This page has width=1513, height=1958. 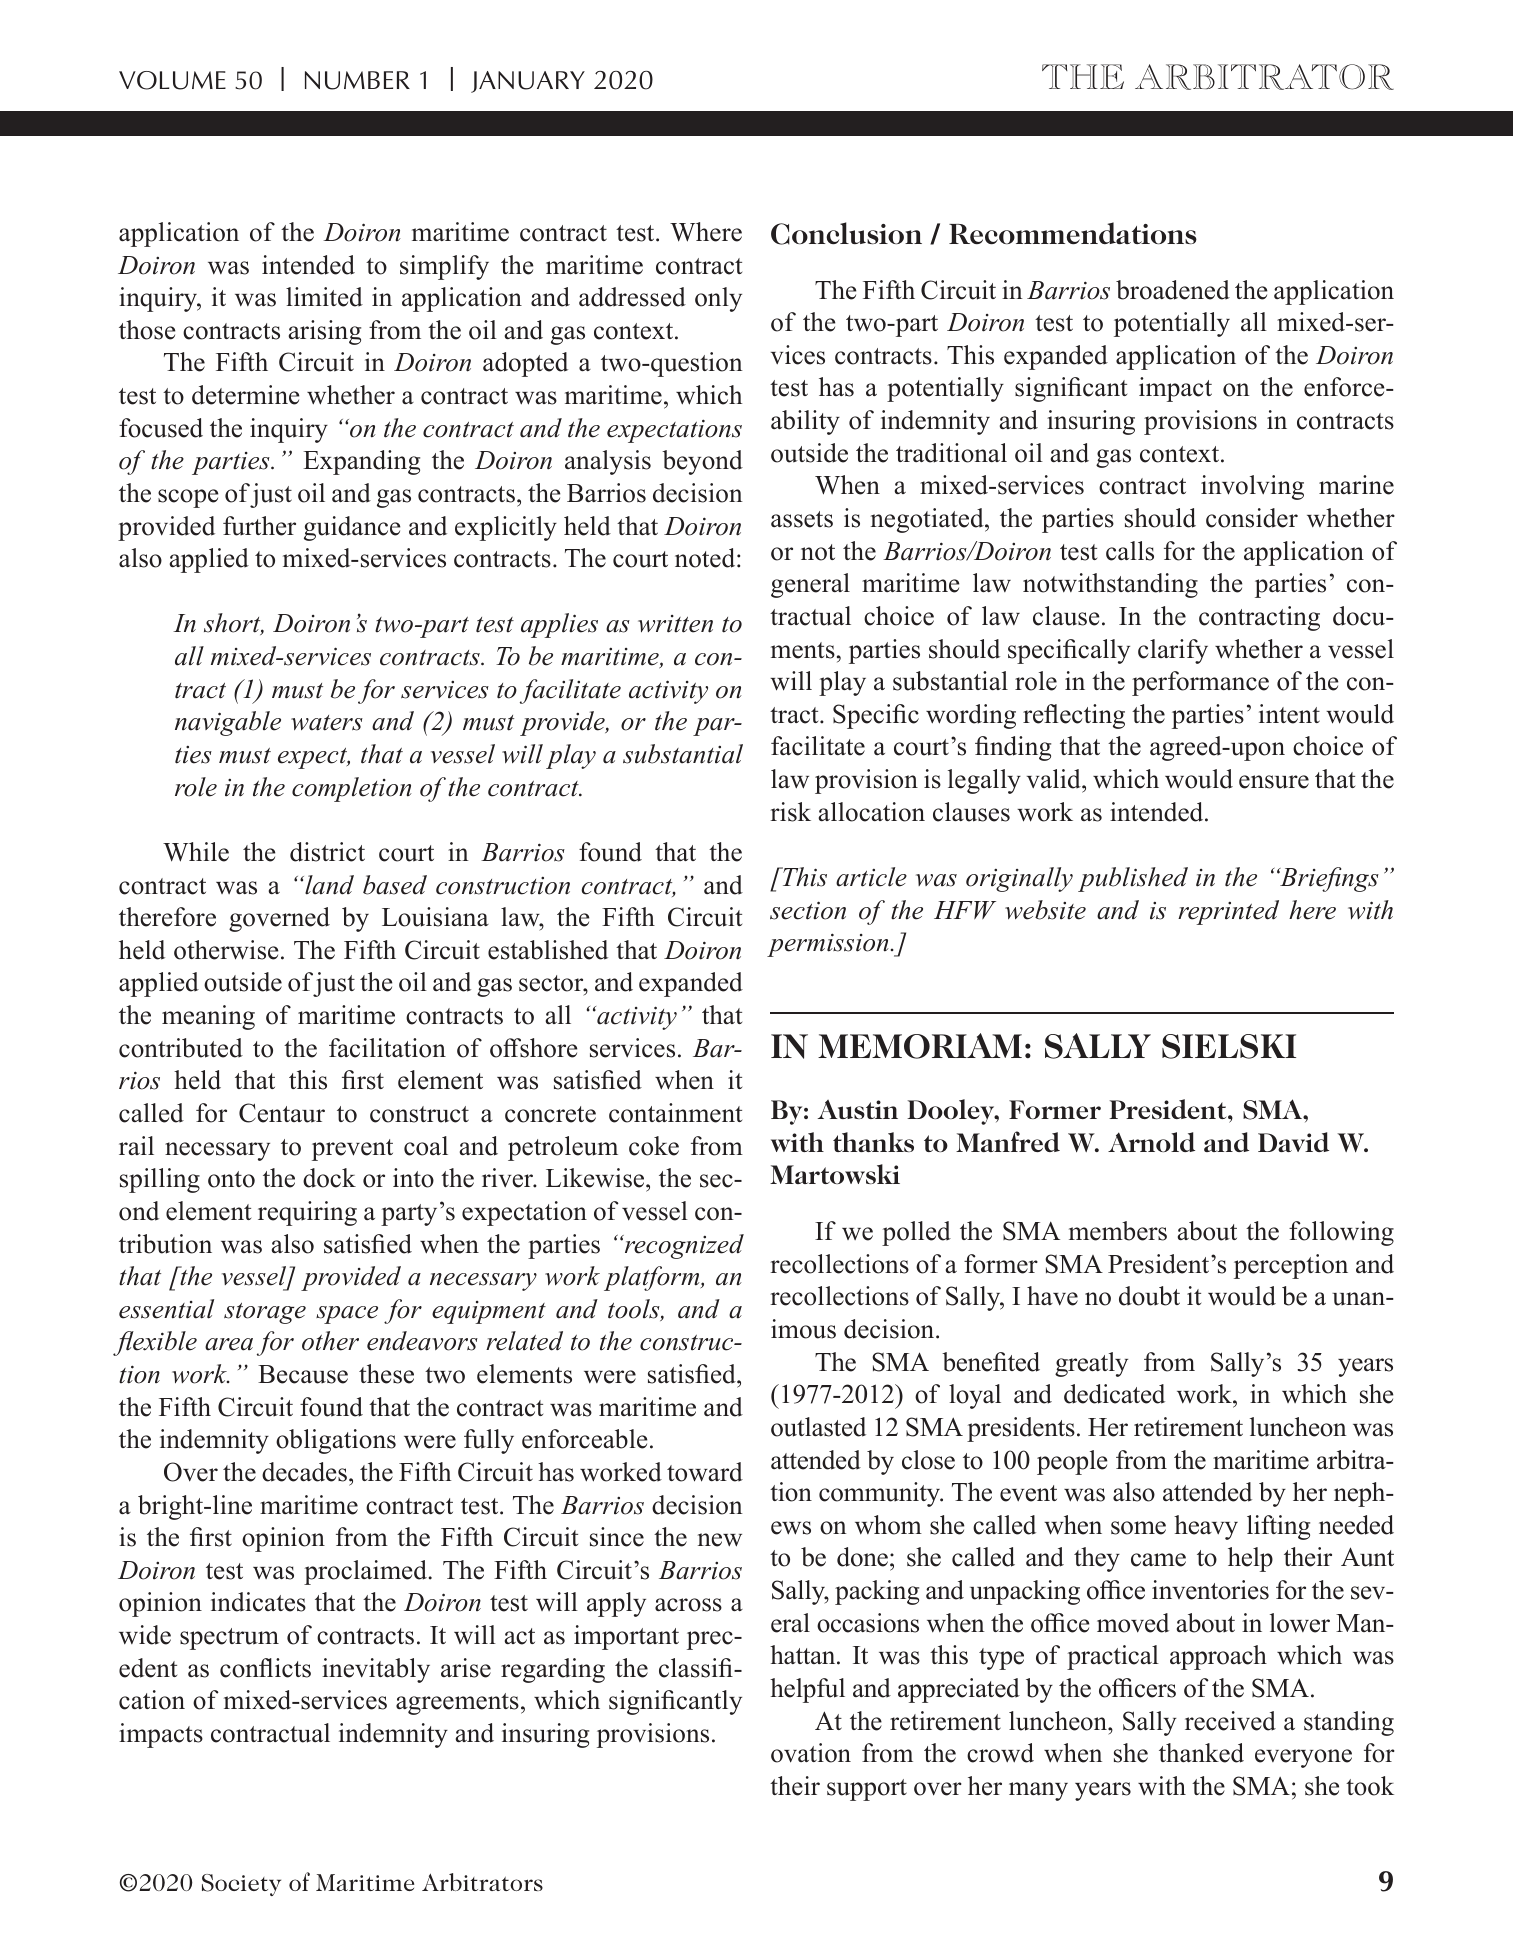 I want to click on thanked, so click(x=1201, y=1753).
